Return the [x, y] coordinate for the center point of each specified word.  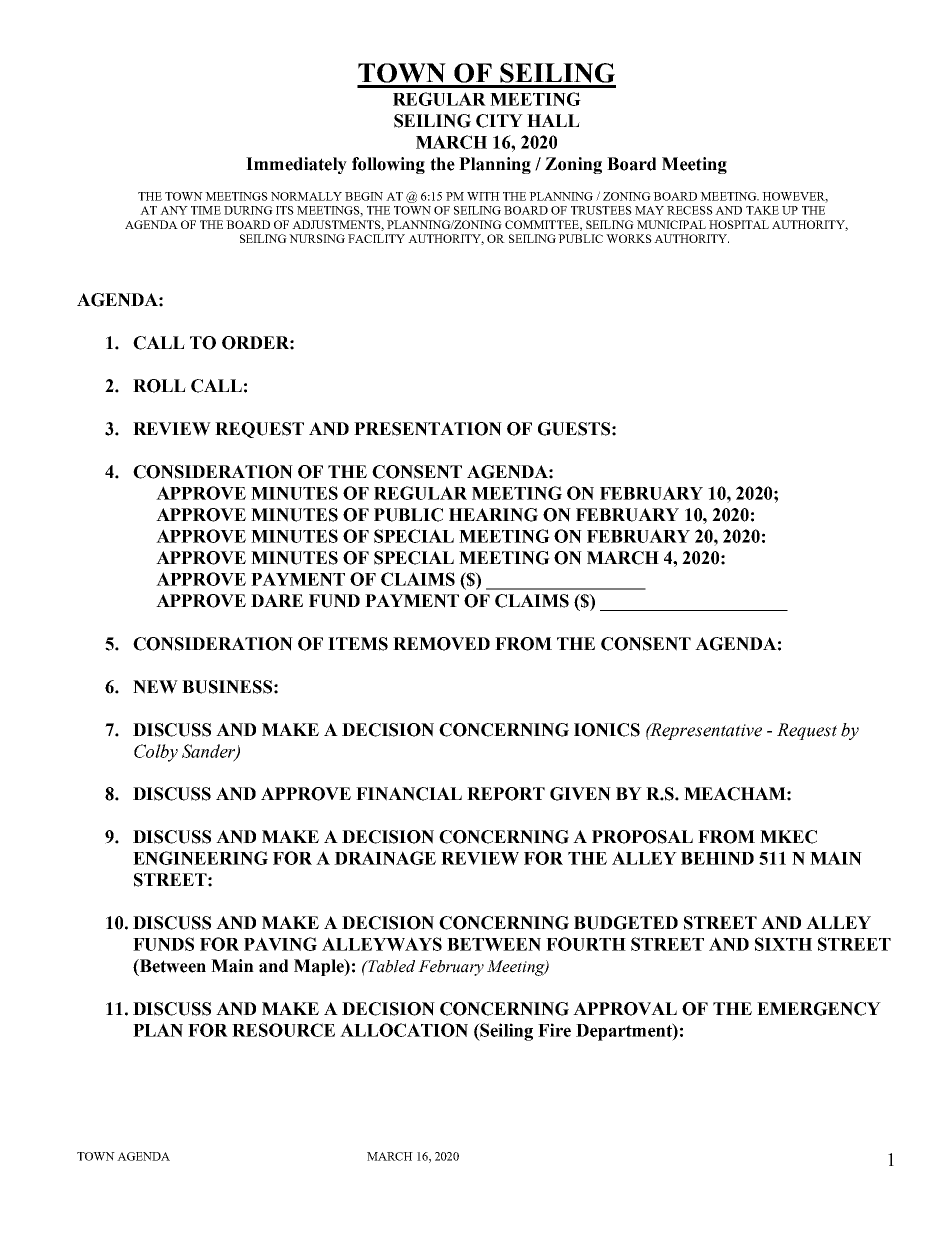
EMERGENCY [819, 1009]
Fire [554, 1030]
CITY [499, 121]
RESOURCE [283, 1030]
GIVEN [580, 794]
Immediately [296, 165]
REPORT [506, 794]
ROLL [159, 386]
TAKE [762, 210]
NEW [155, 687]
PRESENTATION [428, 429]
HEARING [493, 515]
